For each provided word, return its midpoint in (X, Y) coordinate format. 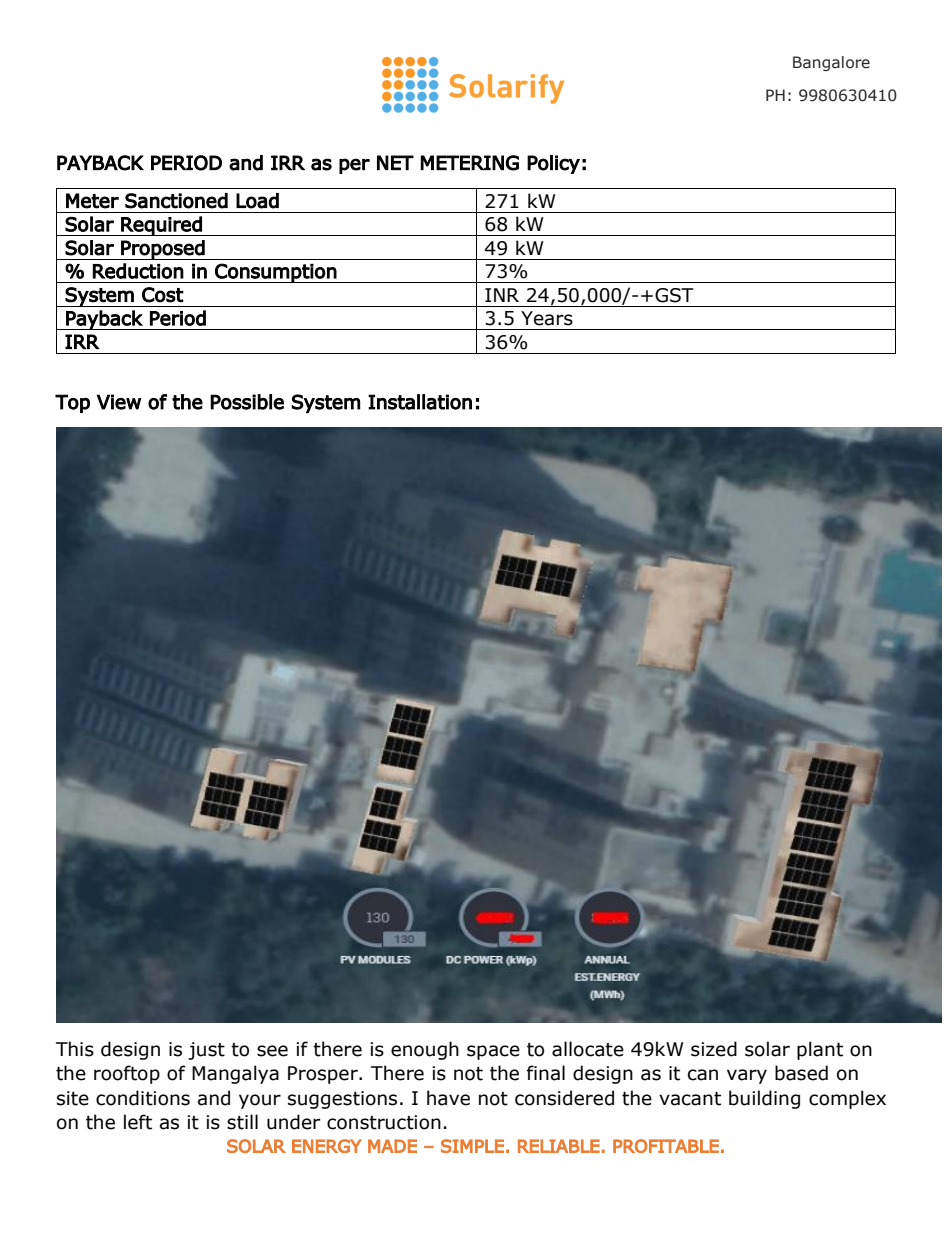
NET (395, 162)
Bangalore (831, 63)
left (138, 1122)
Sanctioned (176, 201)
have (448, 1098)
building (764, 1099)
